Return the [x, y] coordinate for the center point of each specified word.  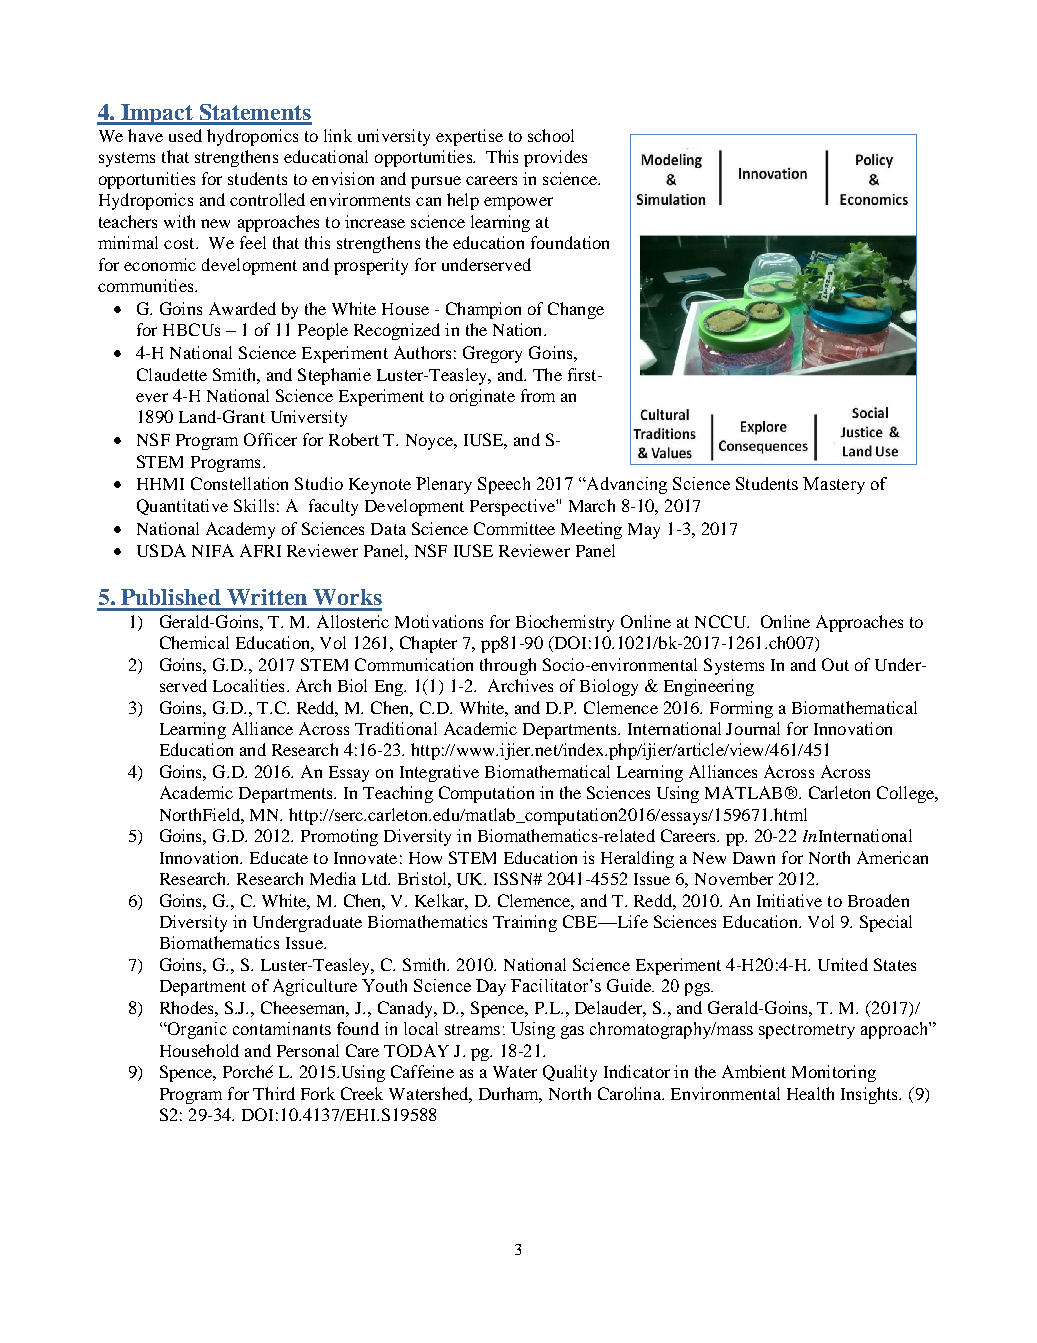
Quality [570, 1073]
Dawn [754, 858]
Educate [279, 857]
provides [555, 158]
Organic [196, 1030]
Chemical [194, 642]
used [185, 135]
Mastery [834, 485]
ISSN [514, 878]
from [538, 395]
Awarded [242, 308]
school [551, 135]
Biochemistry [565, 623]
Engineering [709, 687]
